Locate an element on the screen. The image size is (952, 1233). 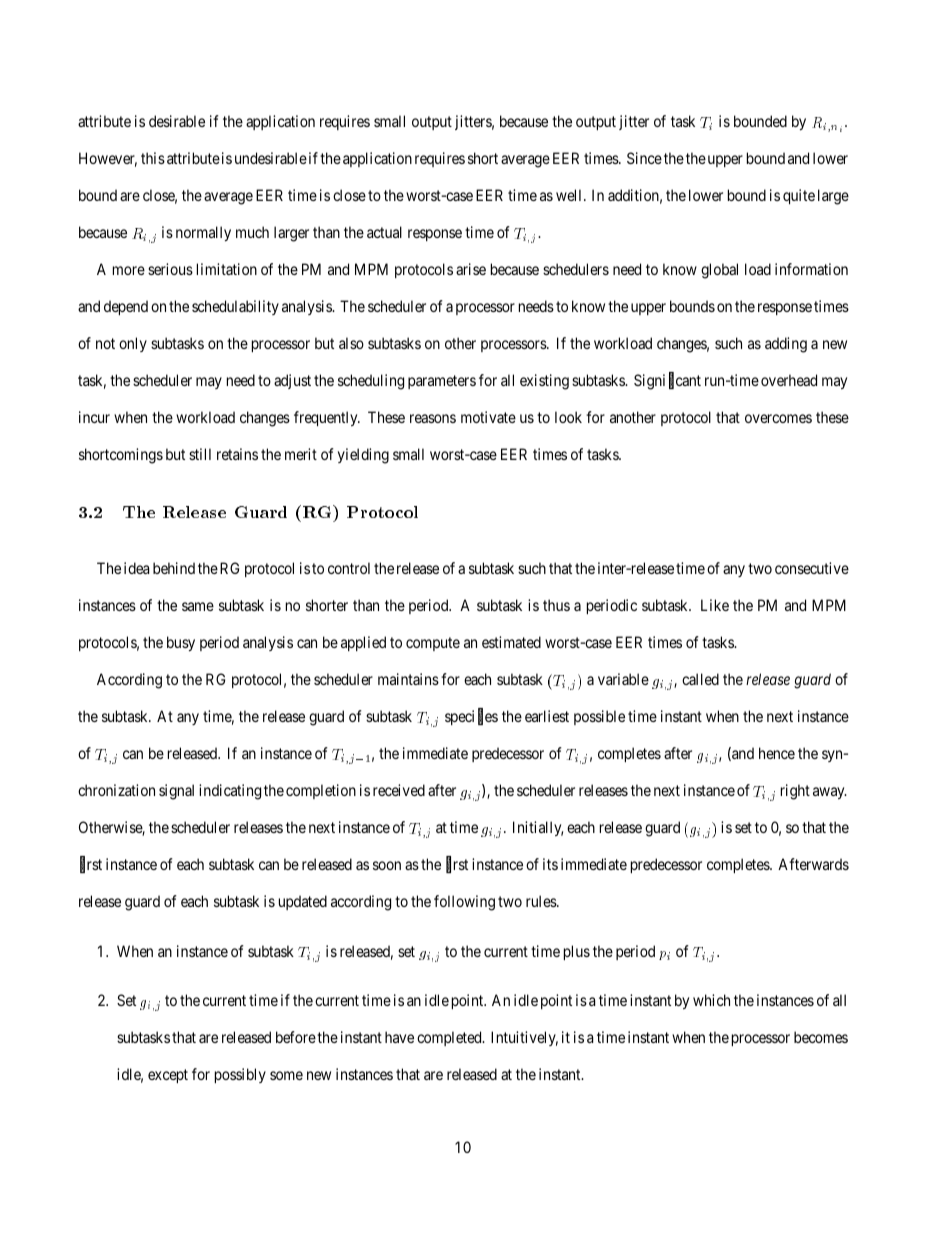
overcomes is located at coordinates (778, 418).
